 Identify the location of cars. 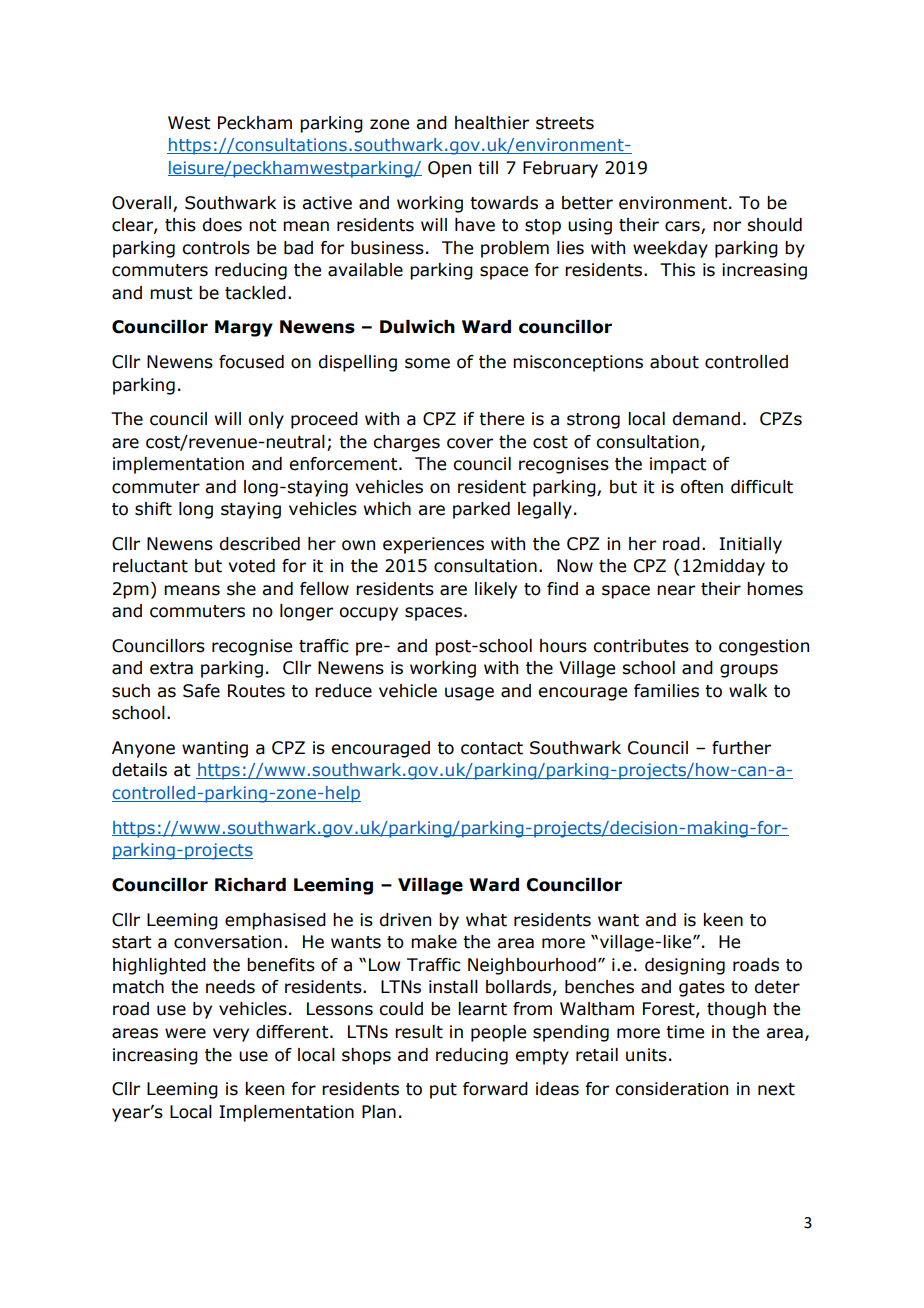
(683, 227).
